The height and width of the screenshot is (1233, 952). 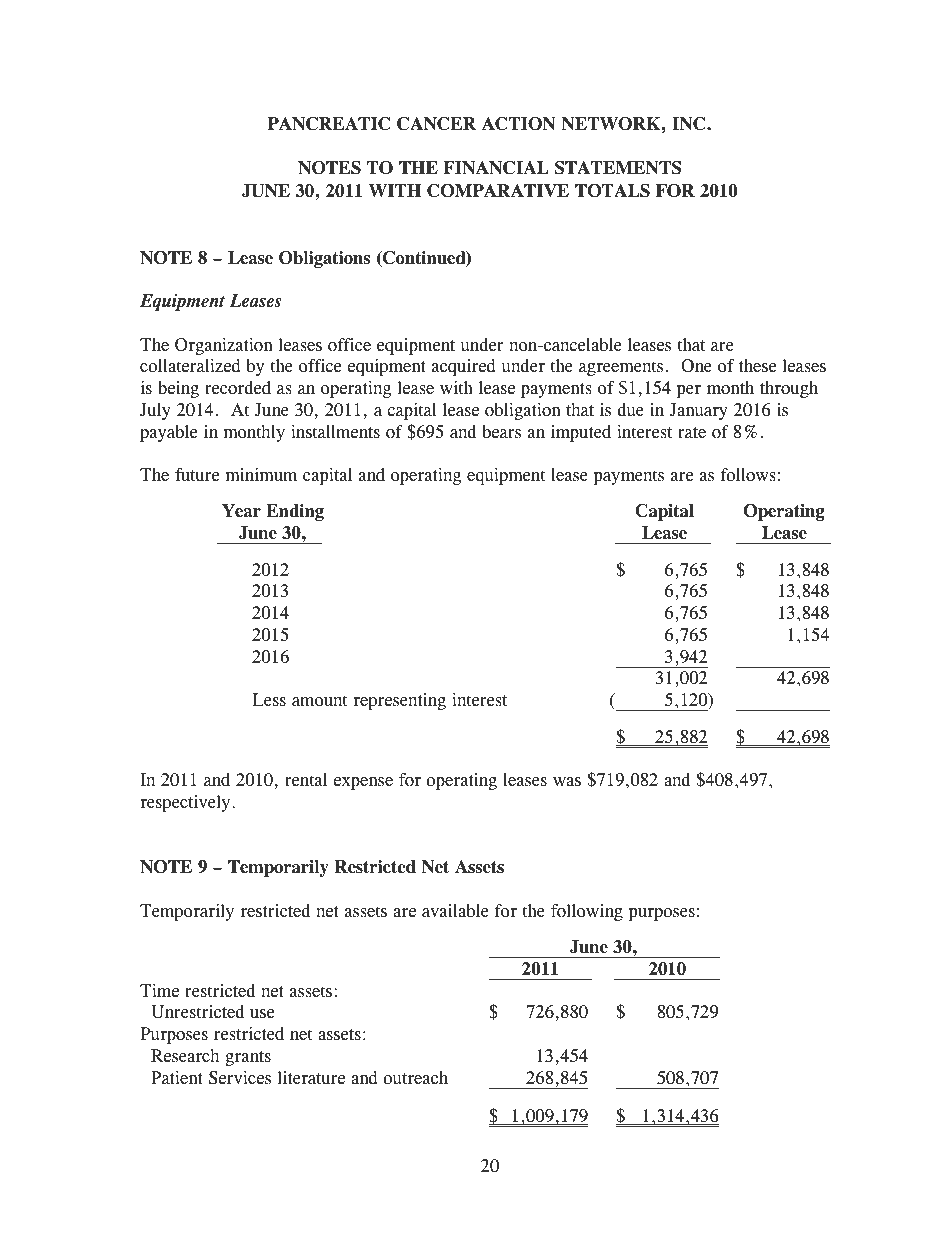 I want to click on INC, so click(x=690, y=124).
